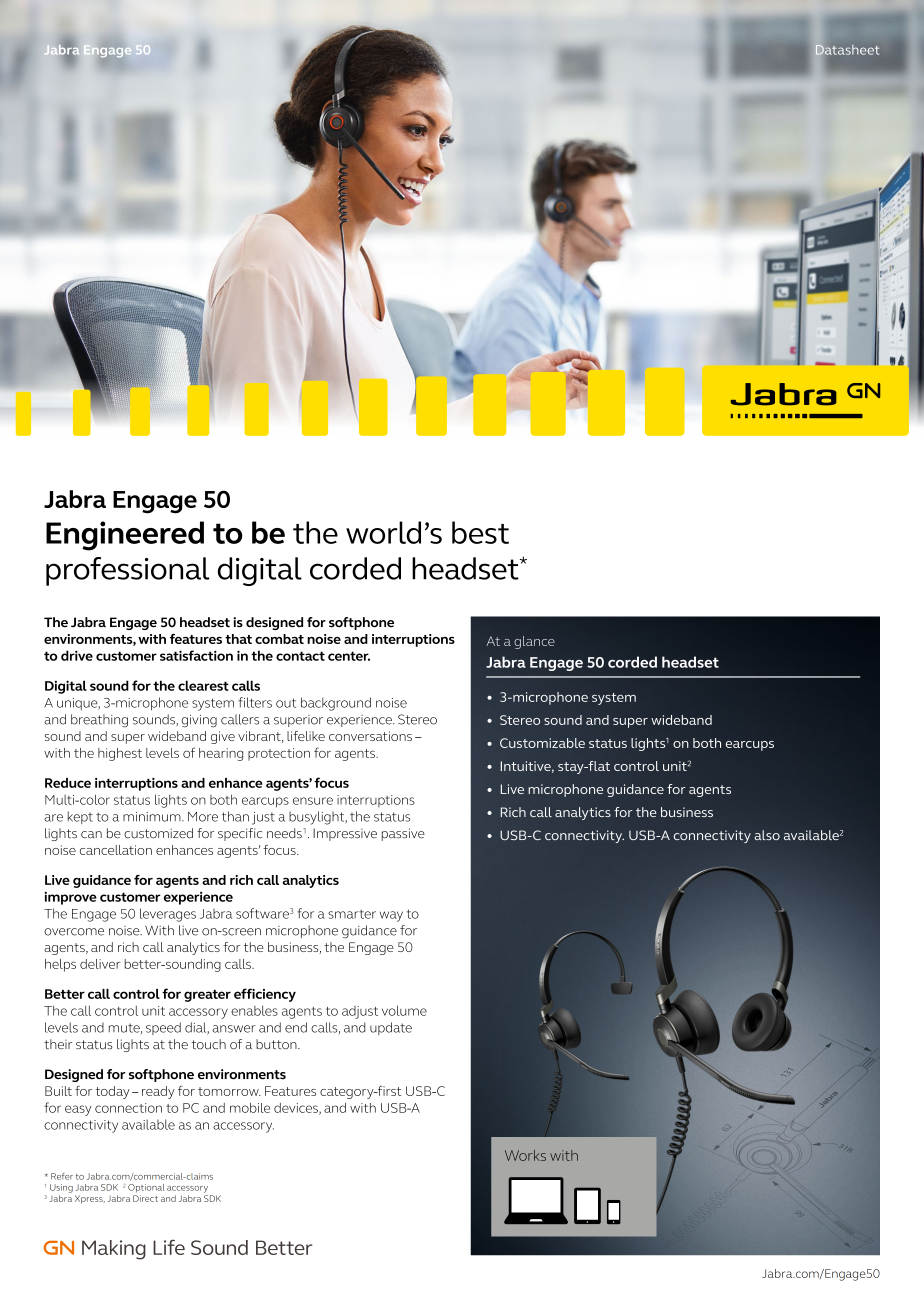  I want to click on passive, so click(403, 834).
